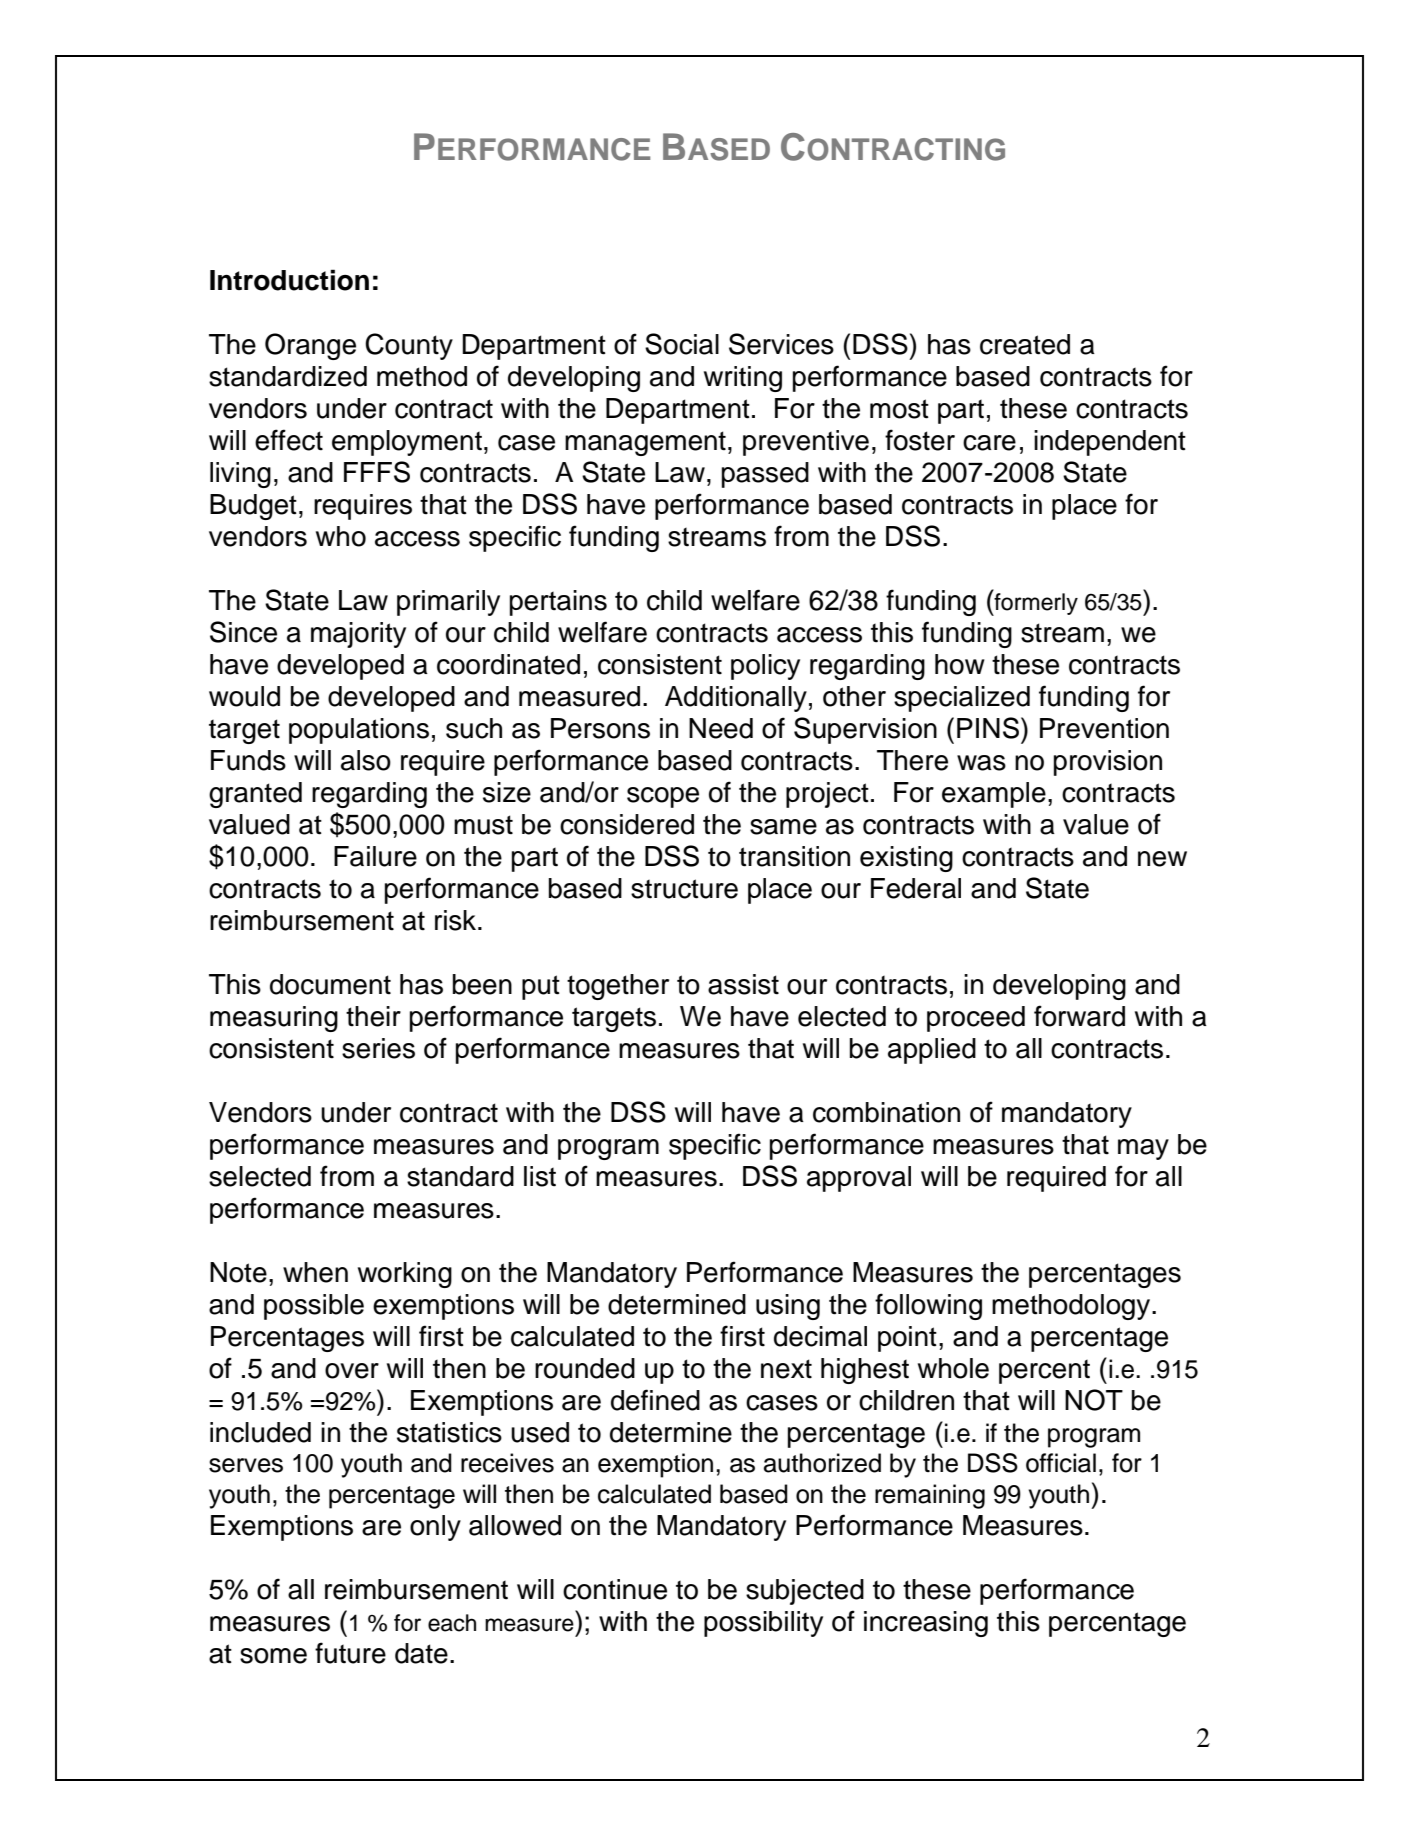 Image resolution: width=1419 pixels, height=1836 pixels. I want to click on future, so click(350, 1653).
